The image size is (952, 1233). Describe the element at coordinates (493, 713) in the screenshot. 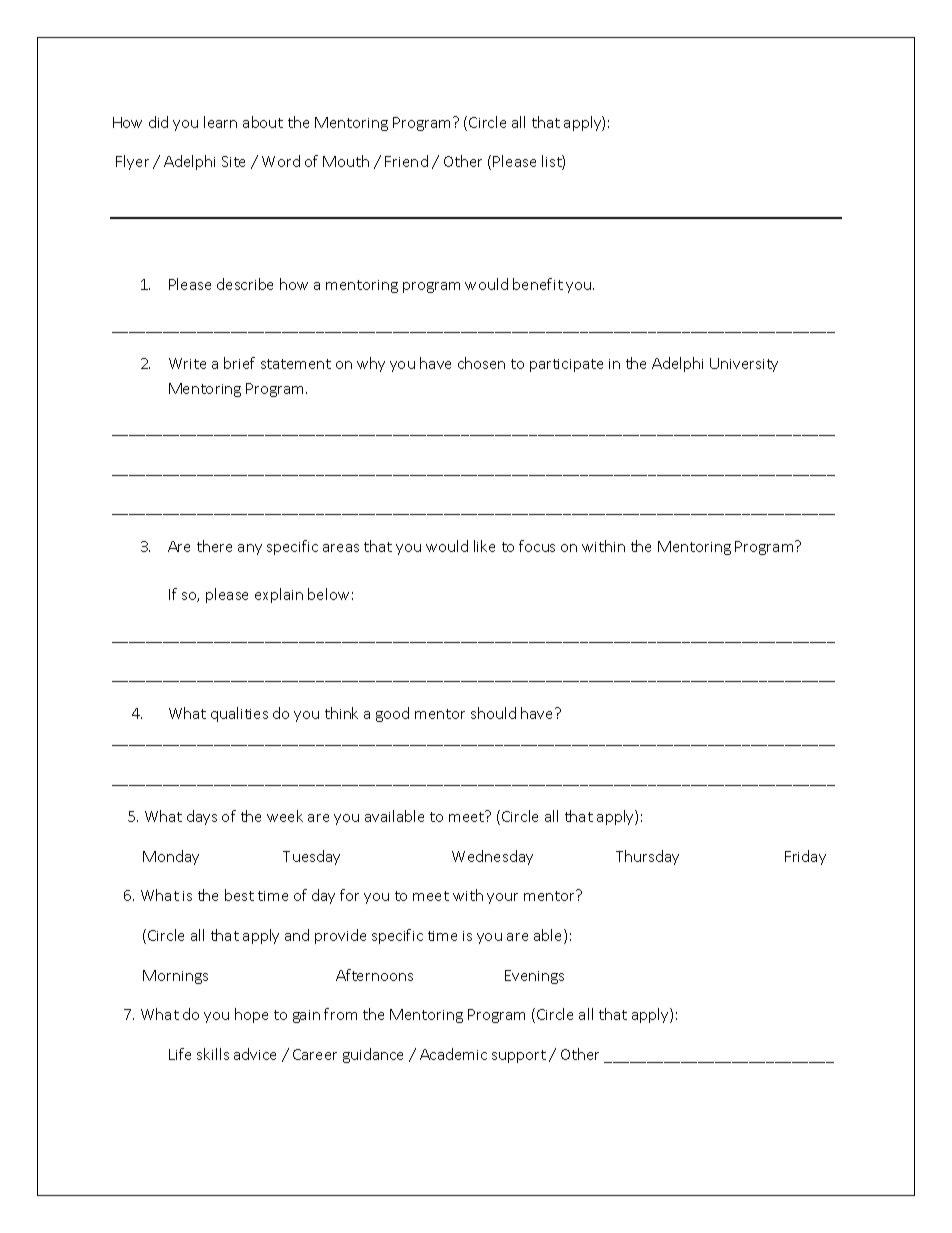

I see `should` at that location.
